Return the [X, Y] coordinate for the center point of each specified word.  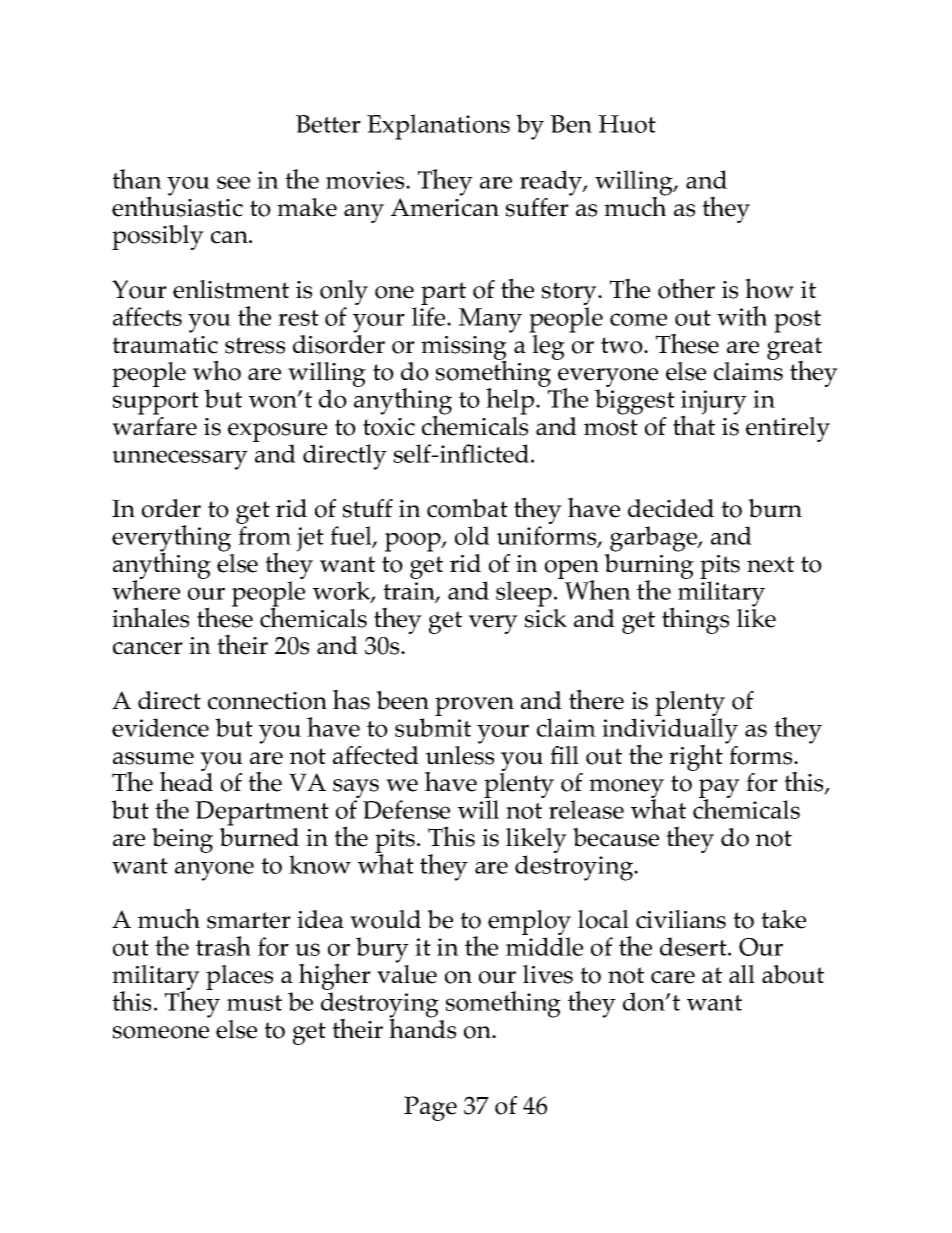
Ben [571, 124]
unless [460, 754]
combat [467, 508]
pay [719, 790]
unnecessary [180, 460]
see [233, 182]
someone [161, 1032]
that [694, 424]
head [186, 781]
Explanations [438, 127]
